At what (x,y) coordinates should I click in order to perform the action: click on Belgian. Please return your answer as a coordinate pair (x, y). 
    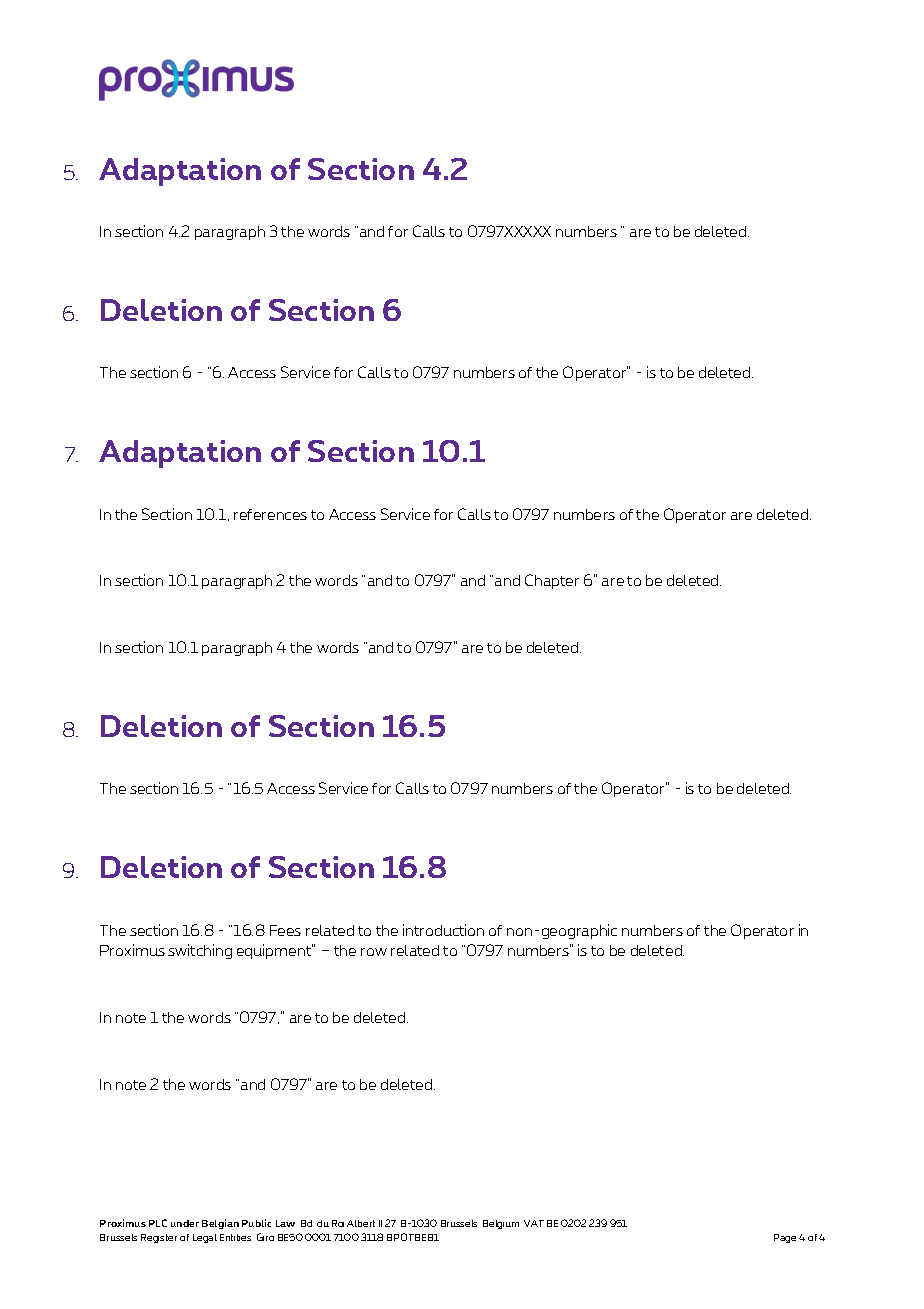
    Looking at the image, I should click on (220, 1224).
